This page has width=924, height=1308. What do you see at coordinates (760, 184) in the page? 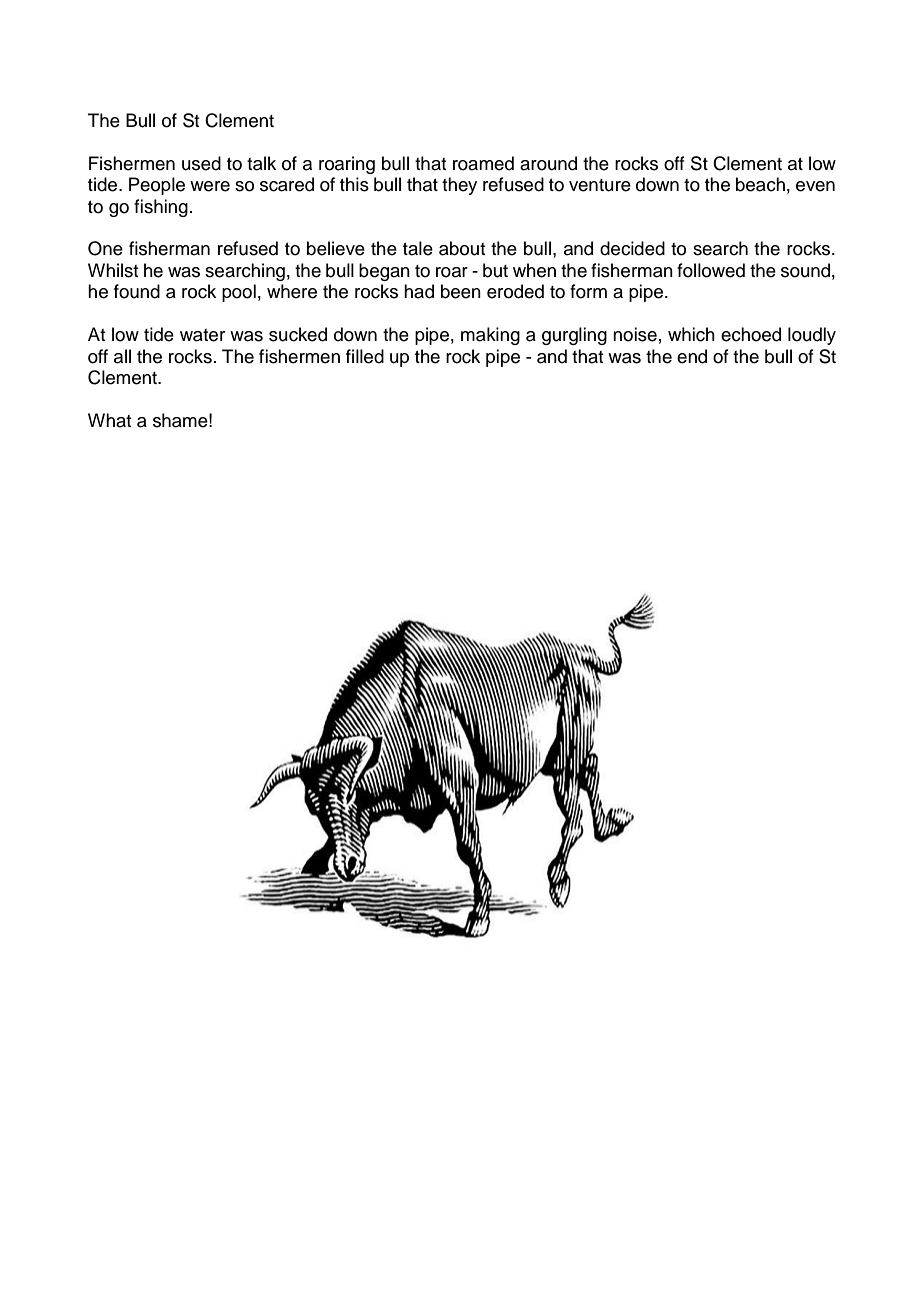
I see `beach` at bounding box center [760, 184].
